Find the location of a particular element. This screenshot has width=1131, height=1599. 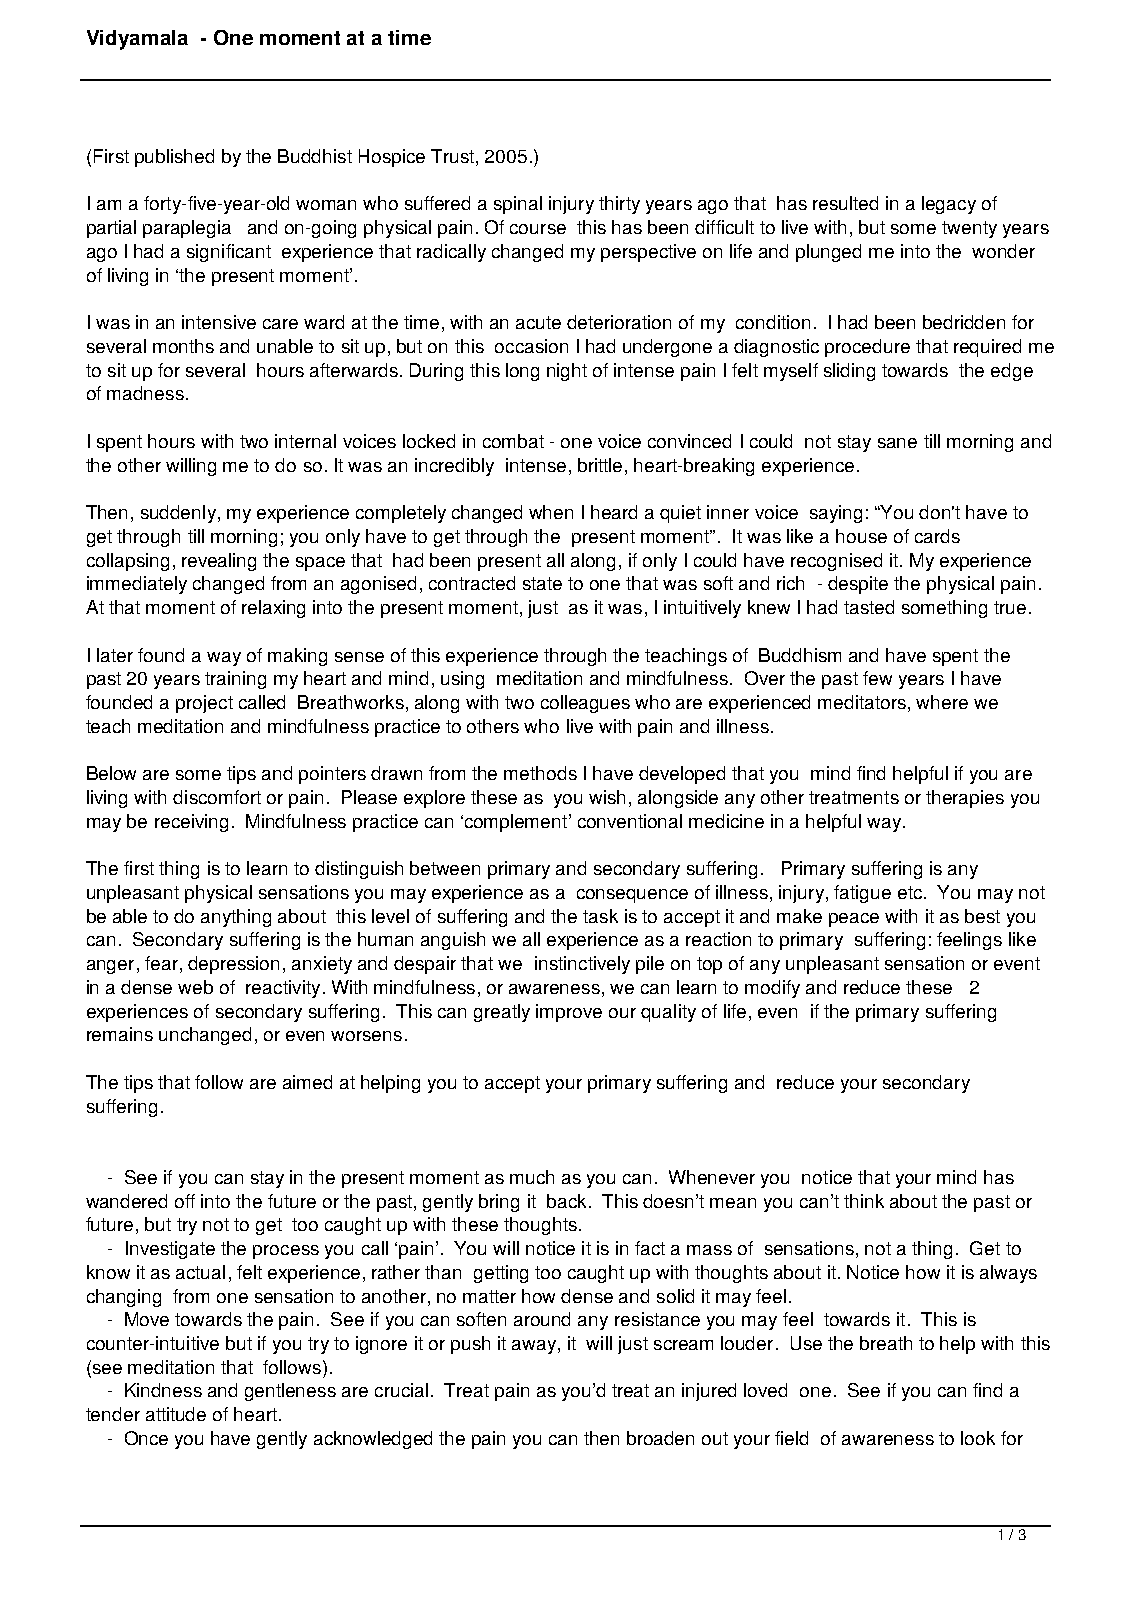

revealing is located at coordinates (219, 562).
